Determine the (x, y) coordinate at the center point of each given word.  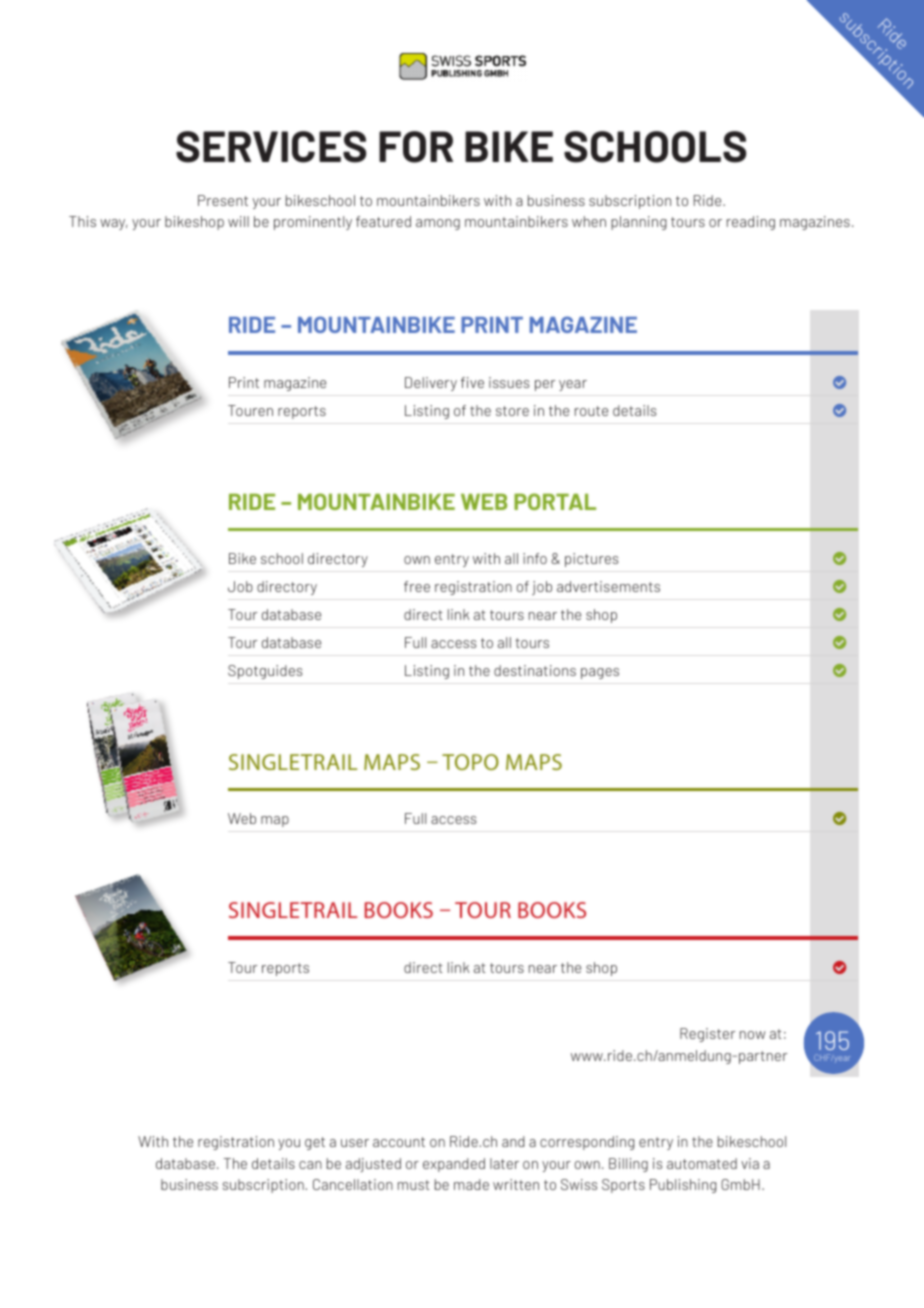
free (417, 586)
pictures (591, 560)
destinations (535, 670)
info (535, 558)
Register (707, 1035)
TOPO (470, 762)
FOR (416, 147)
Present (223, 200)
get (315, 1143)
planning (639, 223)
